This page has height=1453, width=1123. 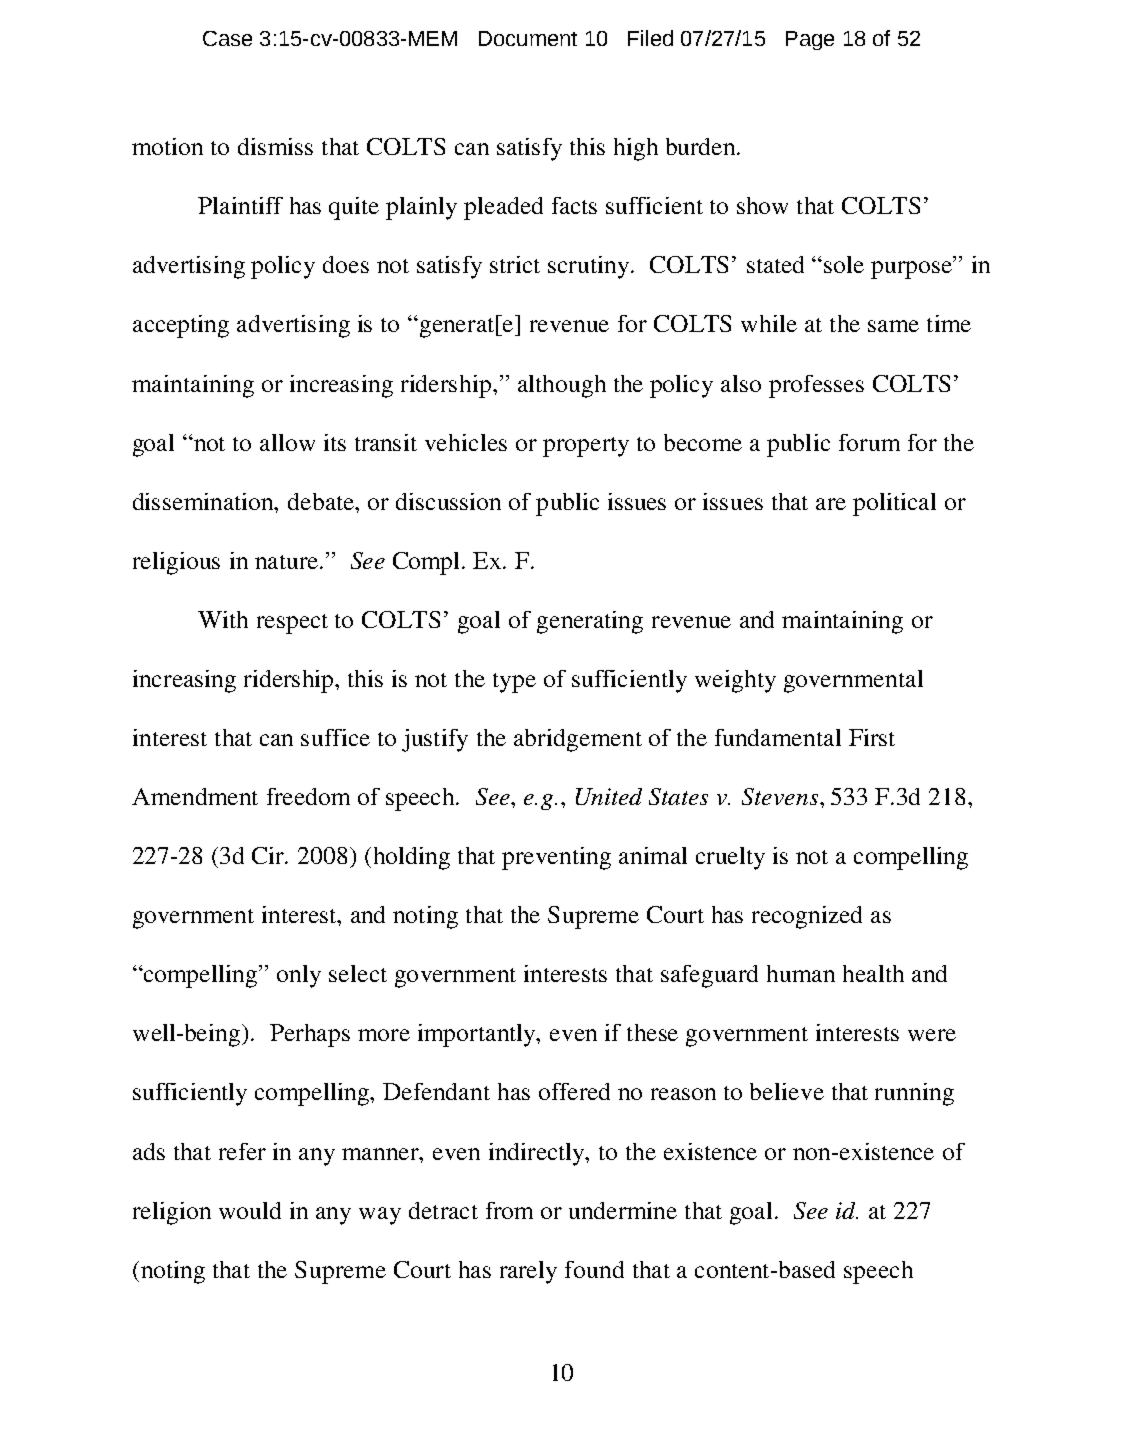 What do you see at coordinates (810, 40) in the page?
I see `Page` at bounding box center [810, 40].
